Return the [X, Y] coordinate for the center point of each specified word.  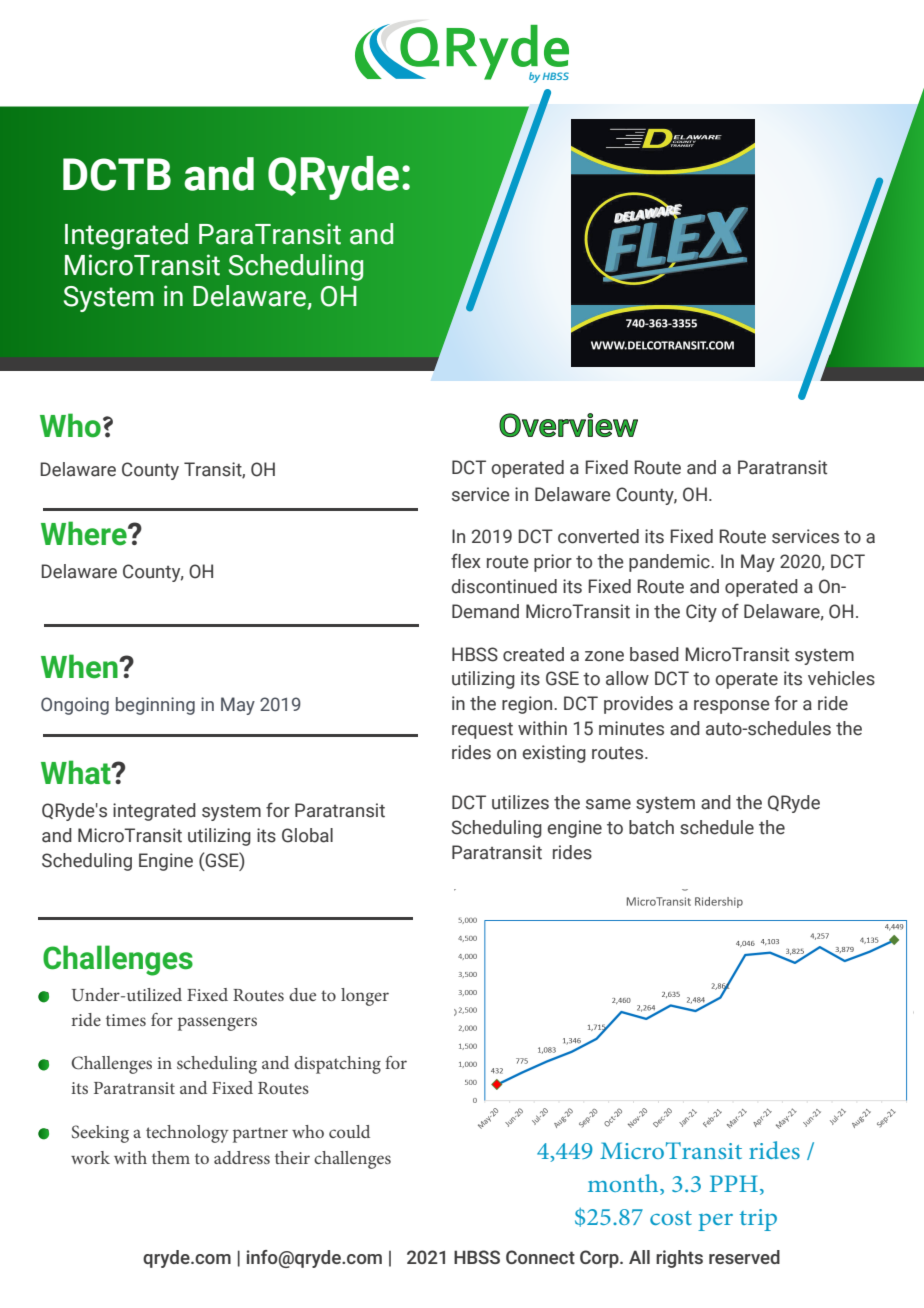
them [171, 1157]
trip [758, 1220]
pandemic [670, 563]
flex [466, 561]
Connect [540, 1257]
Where [85, 533]
